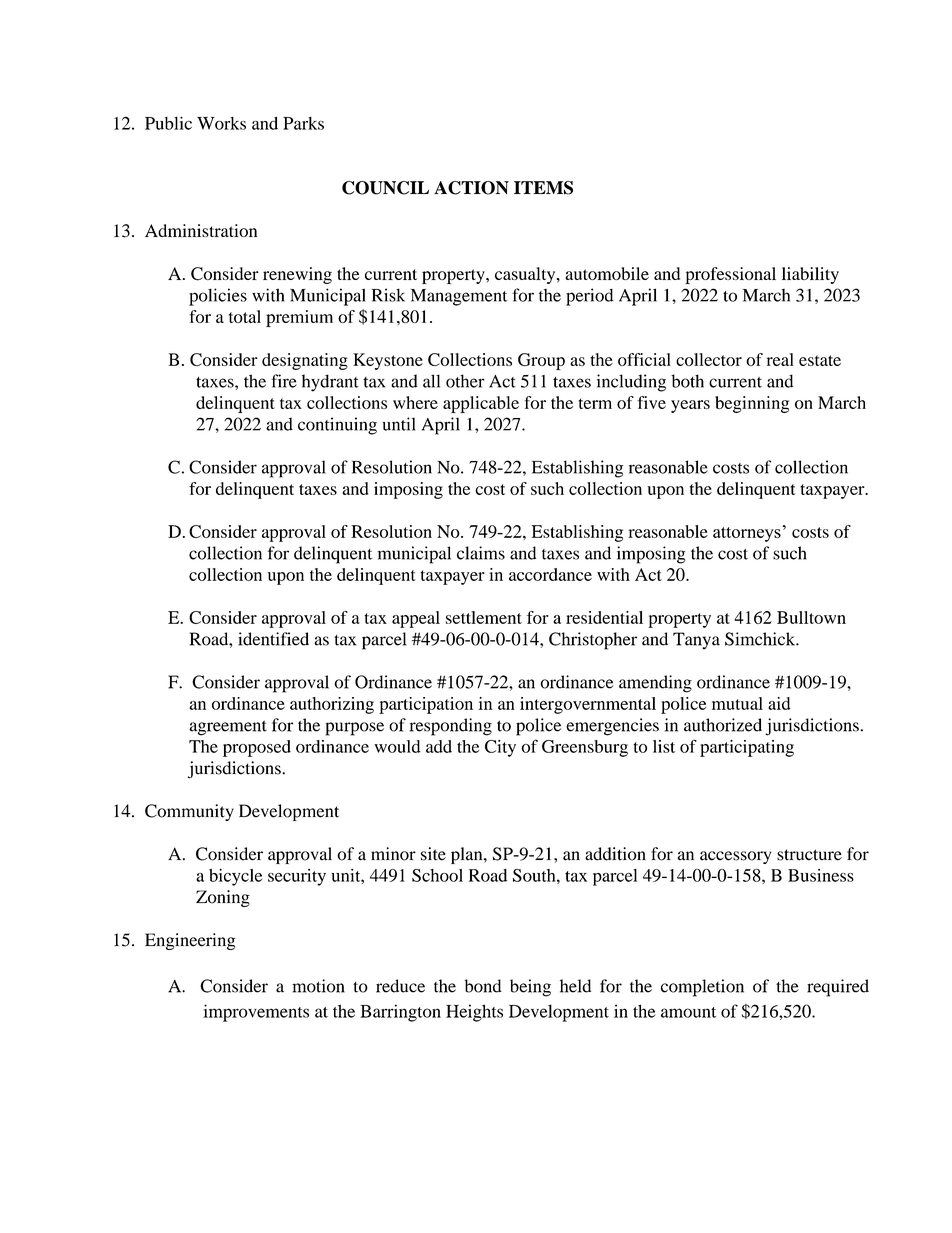  I want to click on Works, so click(221, 123).
